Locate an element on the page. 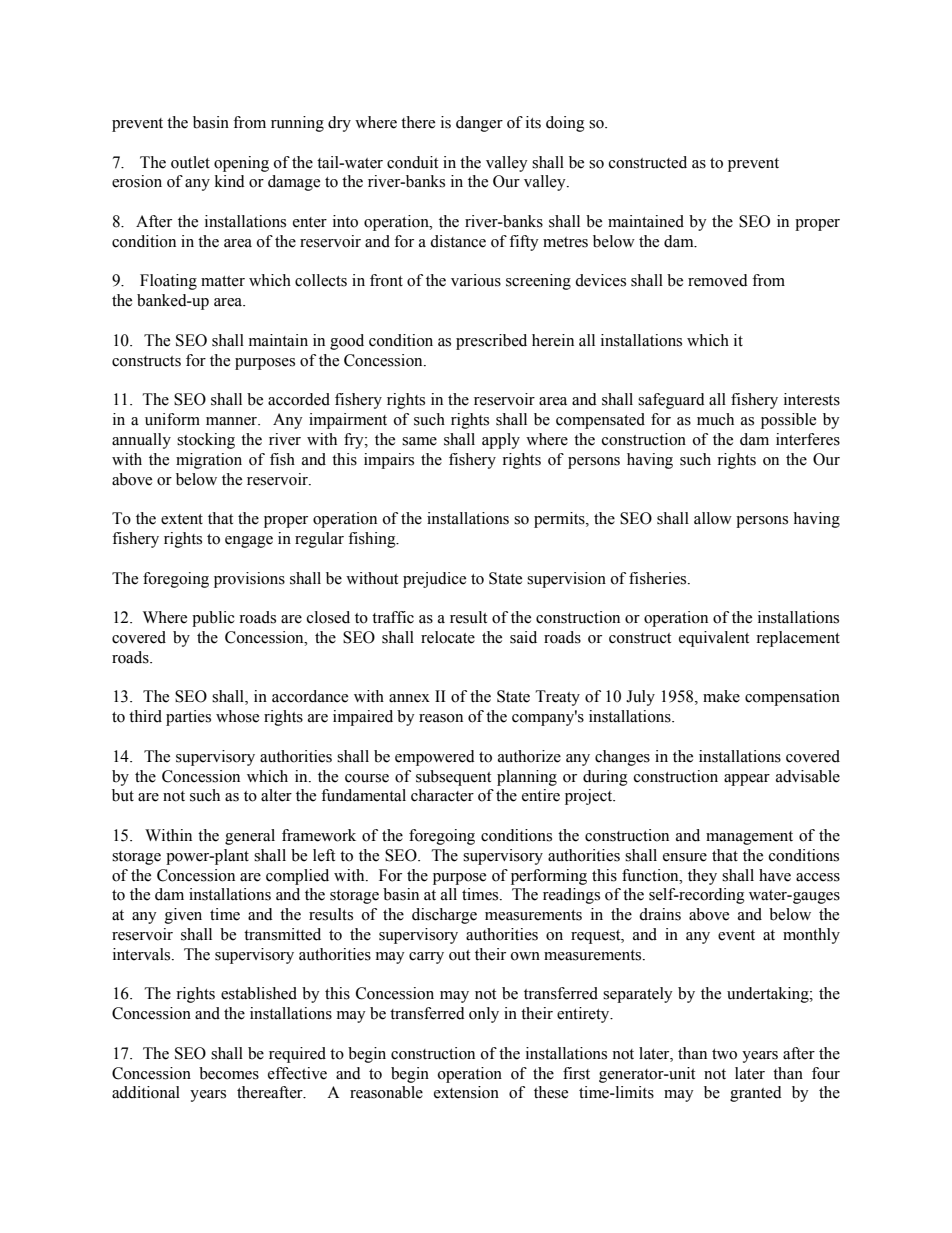  outlet is located at coordinates (190, 162).
